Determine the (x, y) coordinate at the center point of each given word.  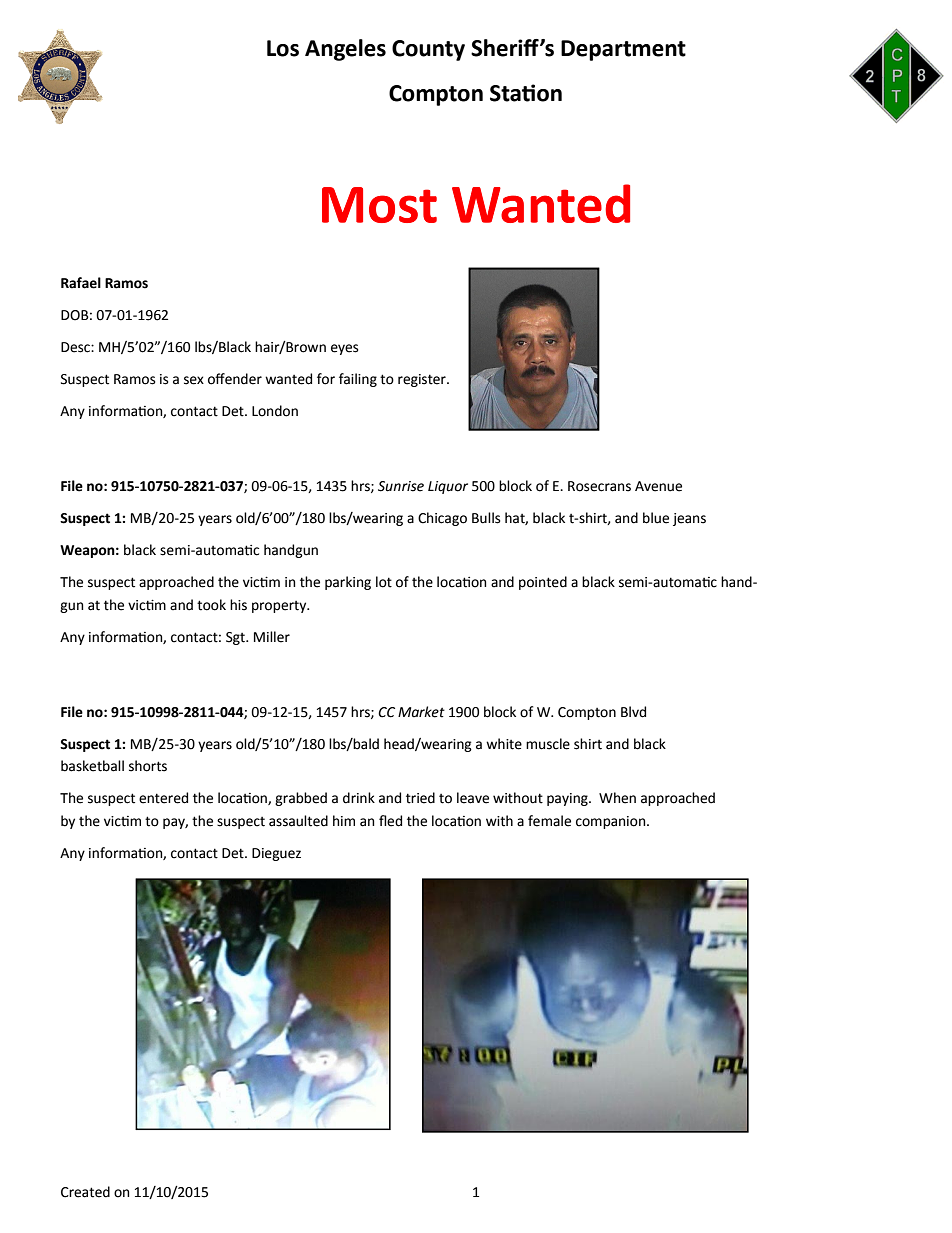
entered (163, 798)
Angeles (345, 50)
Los (283, 48)
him (344, 820)
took (211, 605)
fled (390, 821)
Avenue (658, 486)
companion (612, 822)
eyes (344, 349)
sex (194, 380)
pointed (543, 583)
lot (384, 582)
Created (85, 1192)
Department (623, 50)
